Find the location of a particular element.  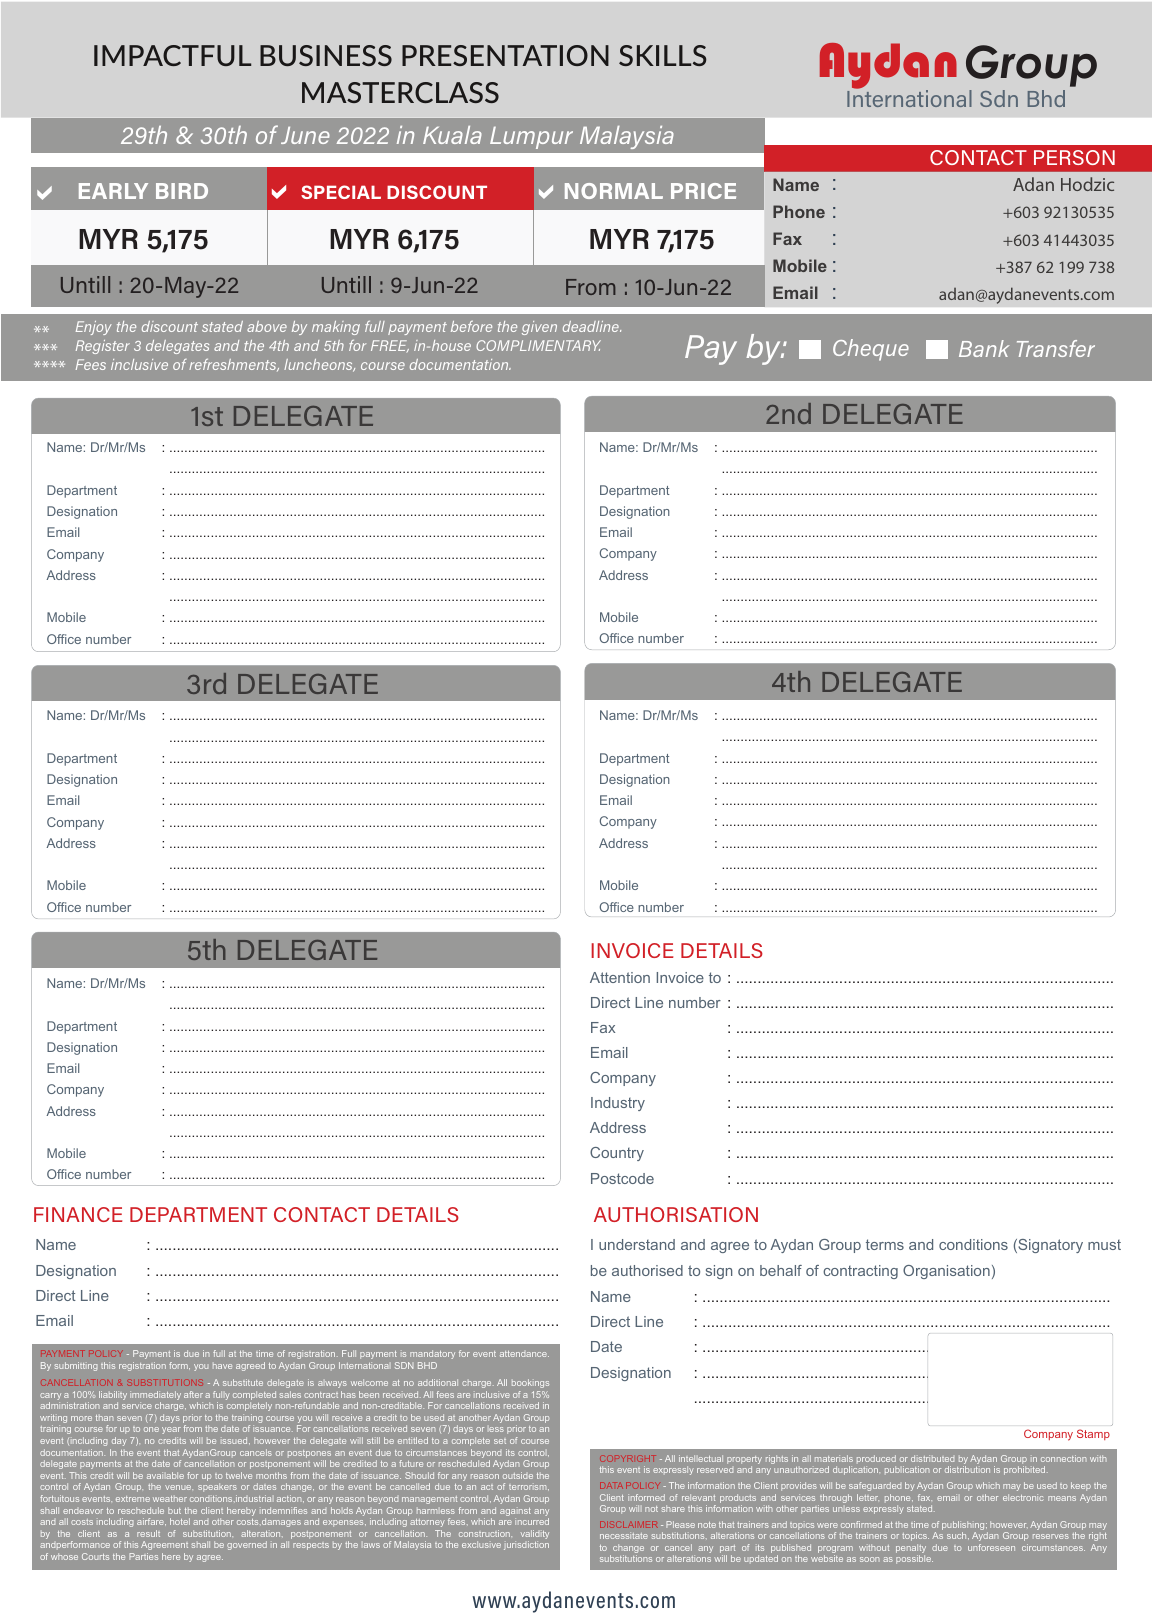

Attention is located at coordinates (620, 977).
